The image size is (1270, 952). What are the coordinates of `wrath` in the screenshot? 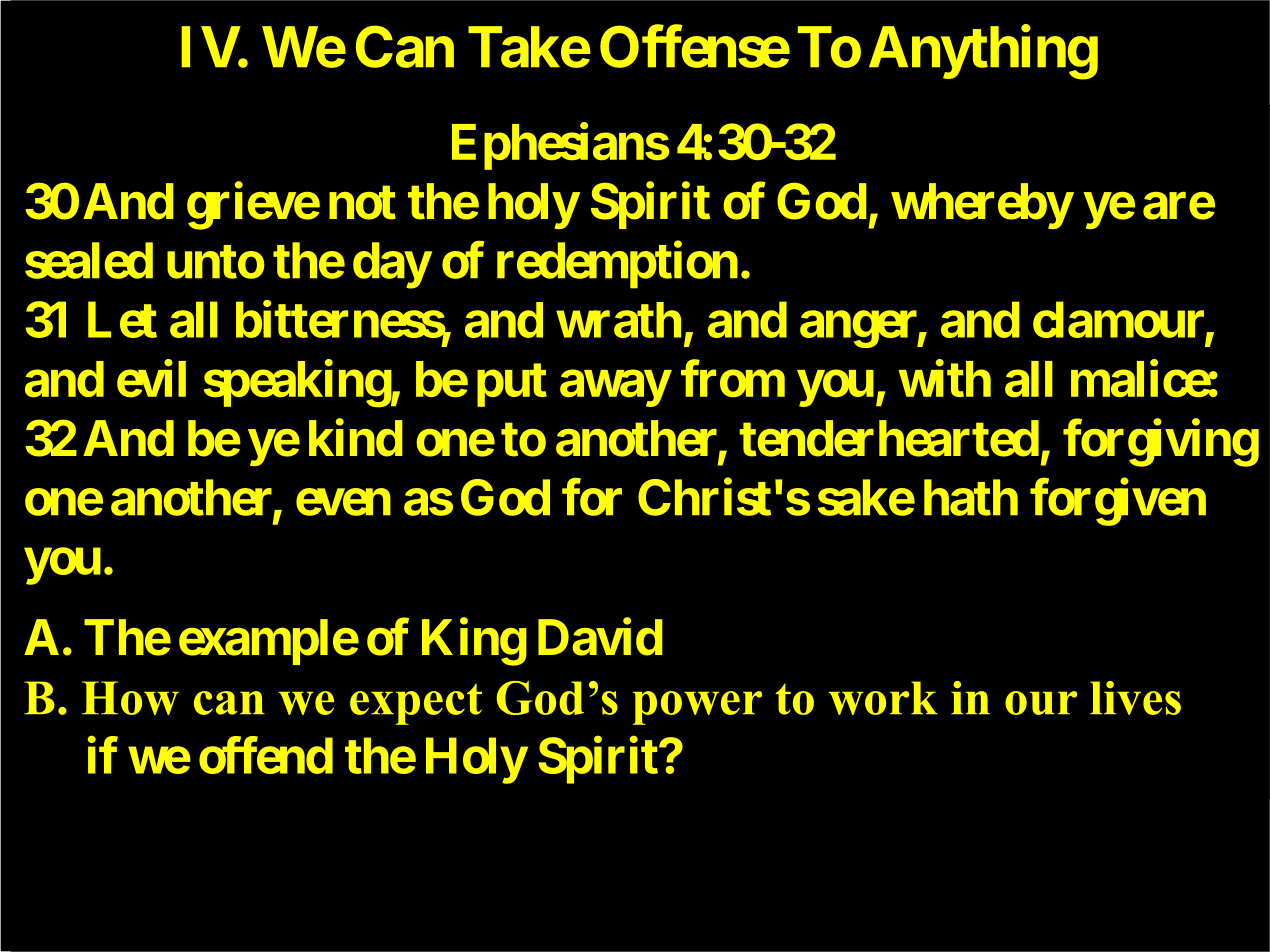 It's located at (618, 320).
